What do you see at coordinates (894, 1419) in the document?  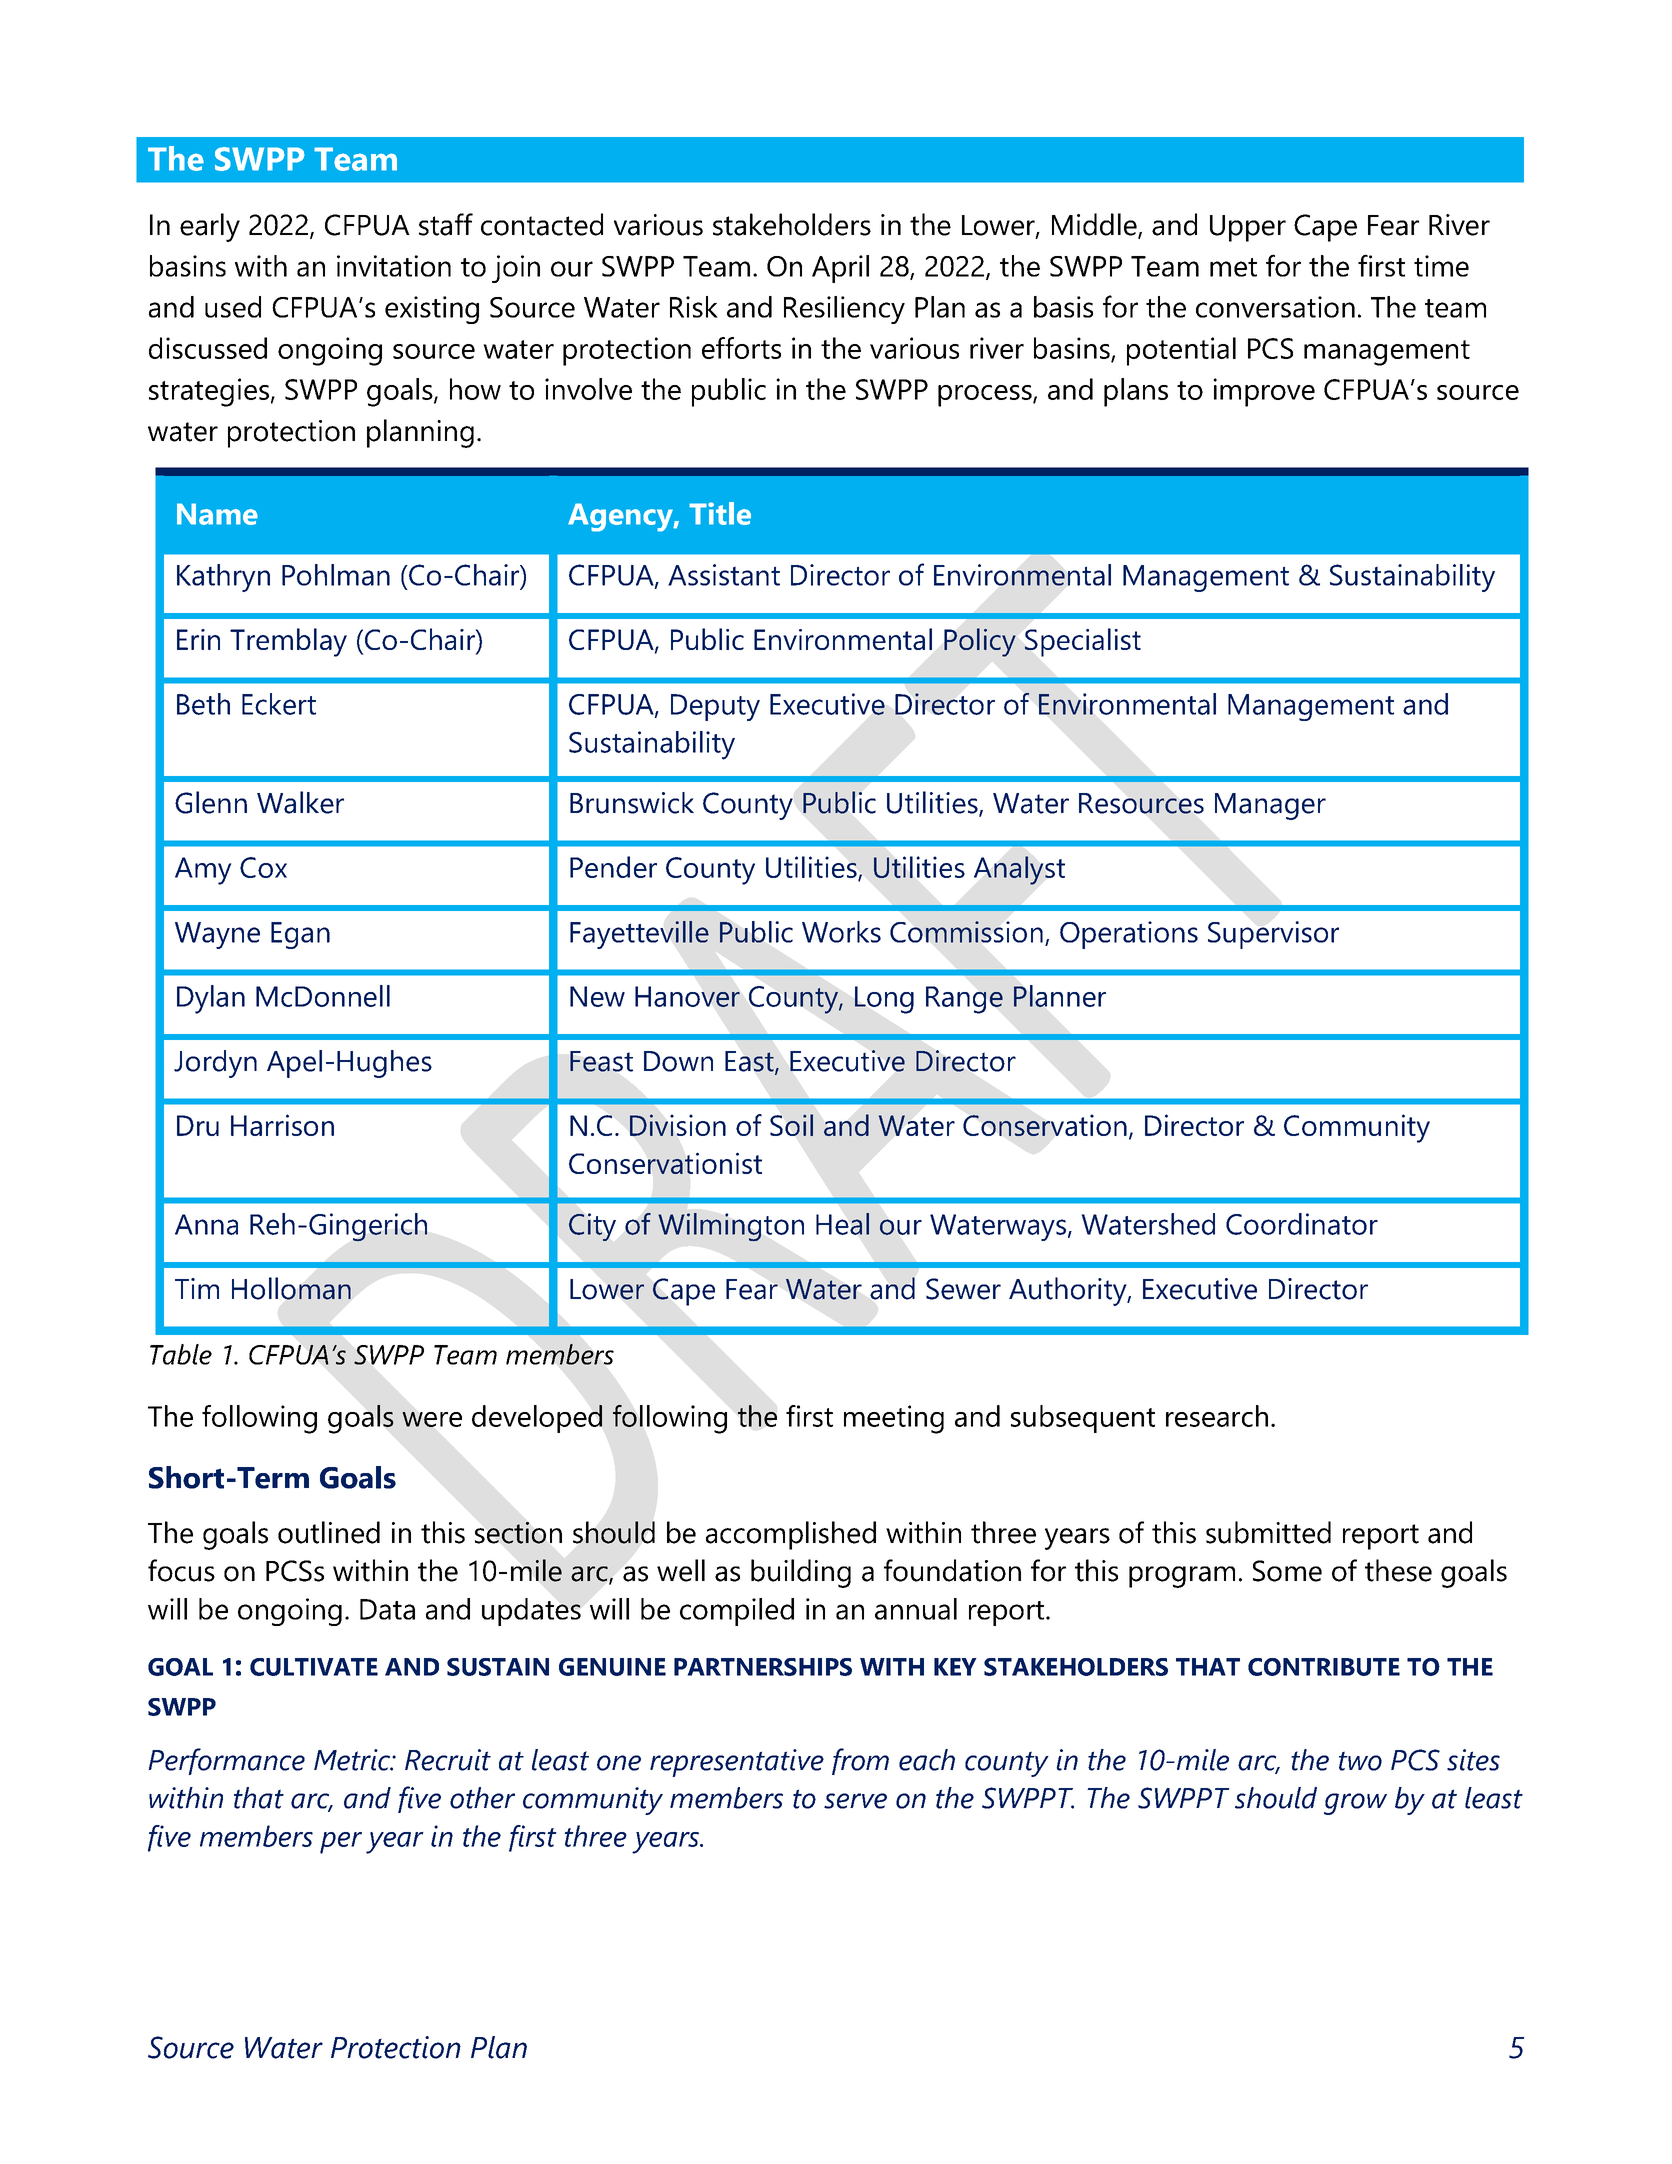 I see `meeting` at bounding box center [894, 1419].
